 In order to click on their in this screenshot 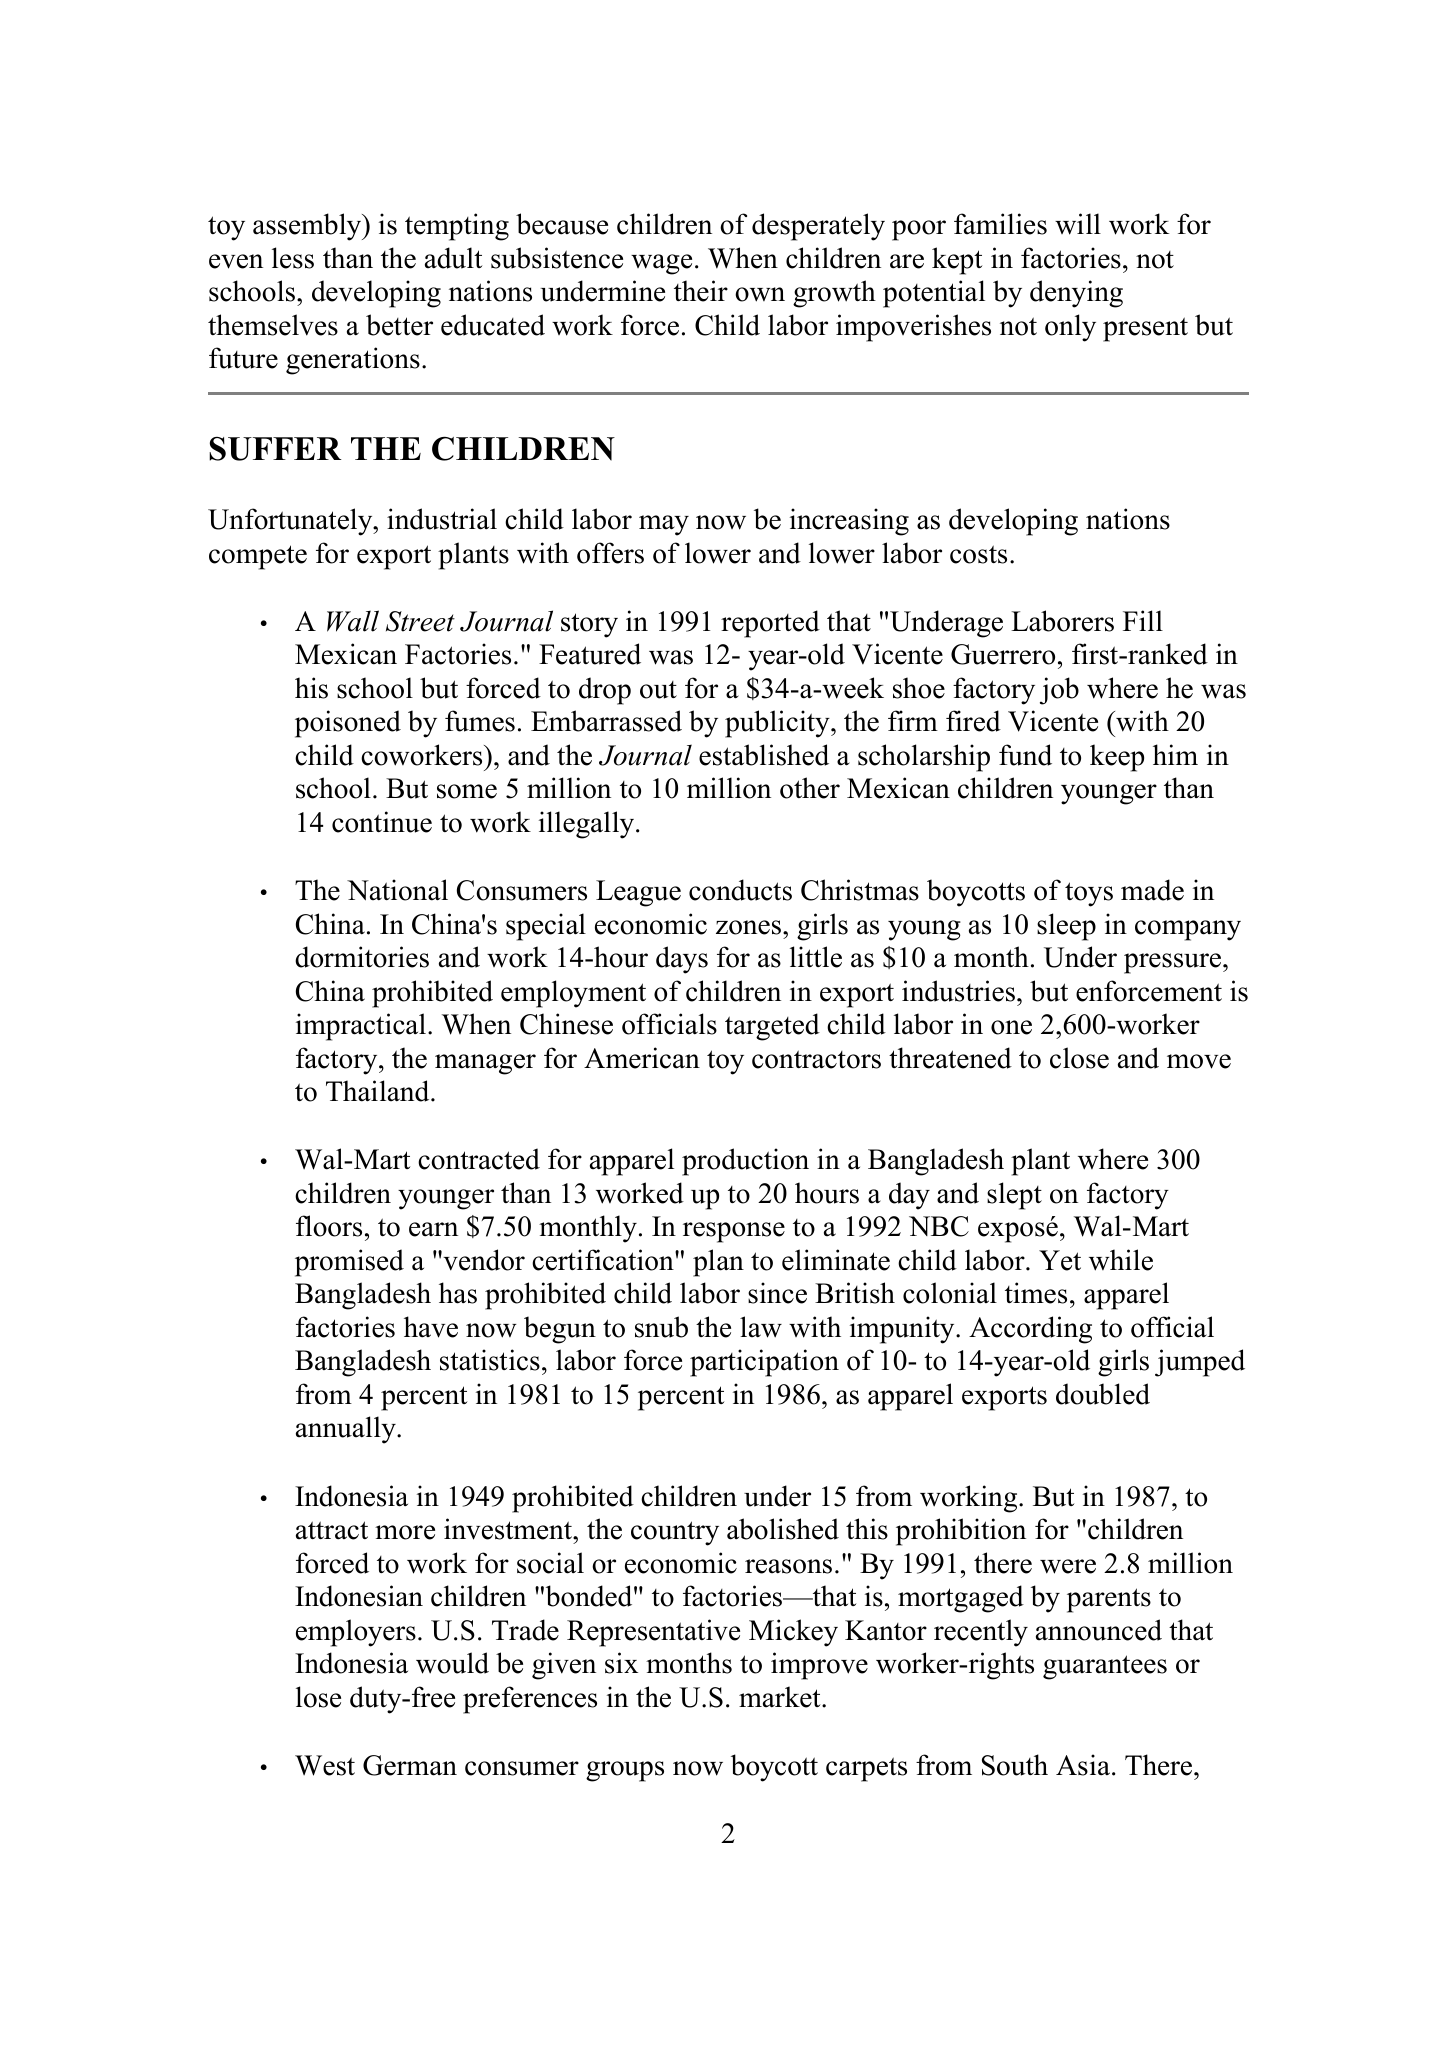, I will do `click(701, 291)`.
